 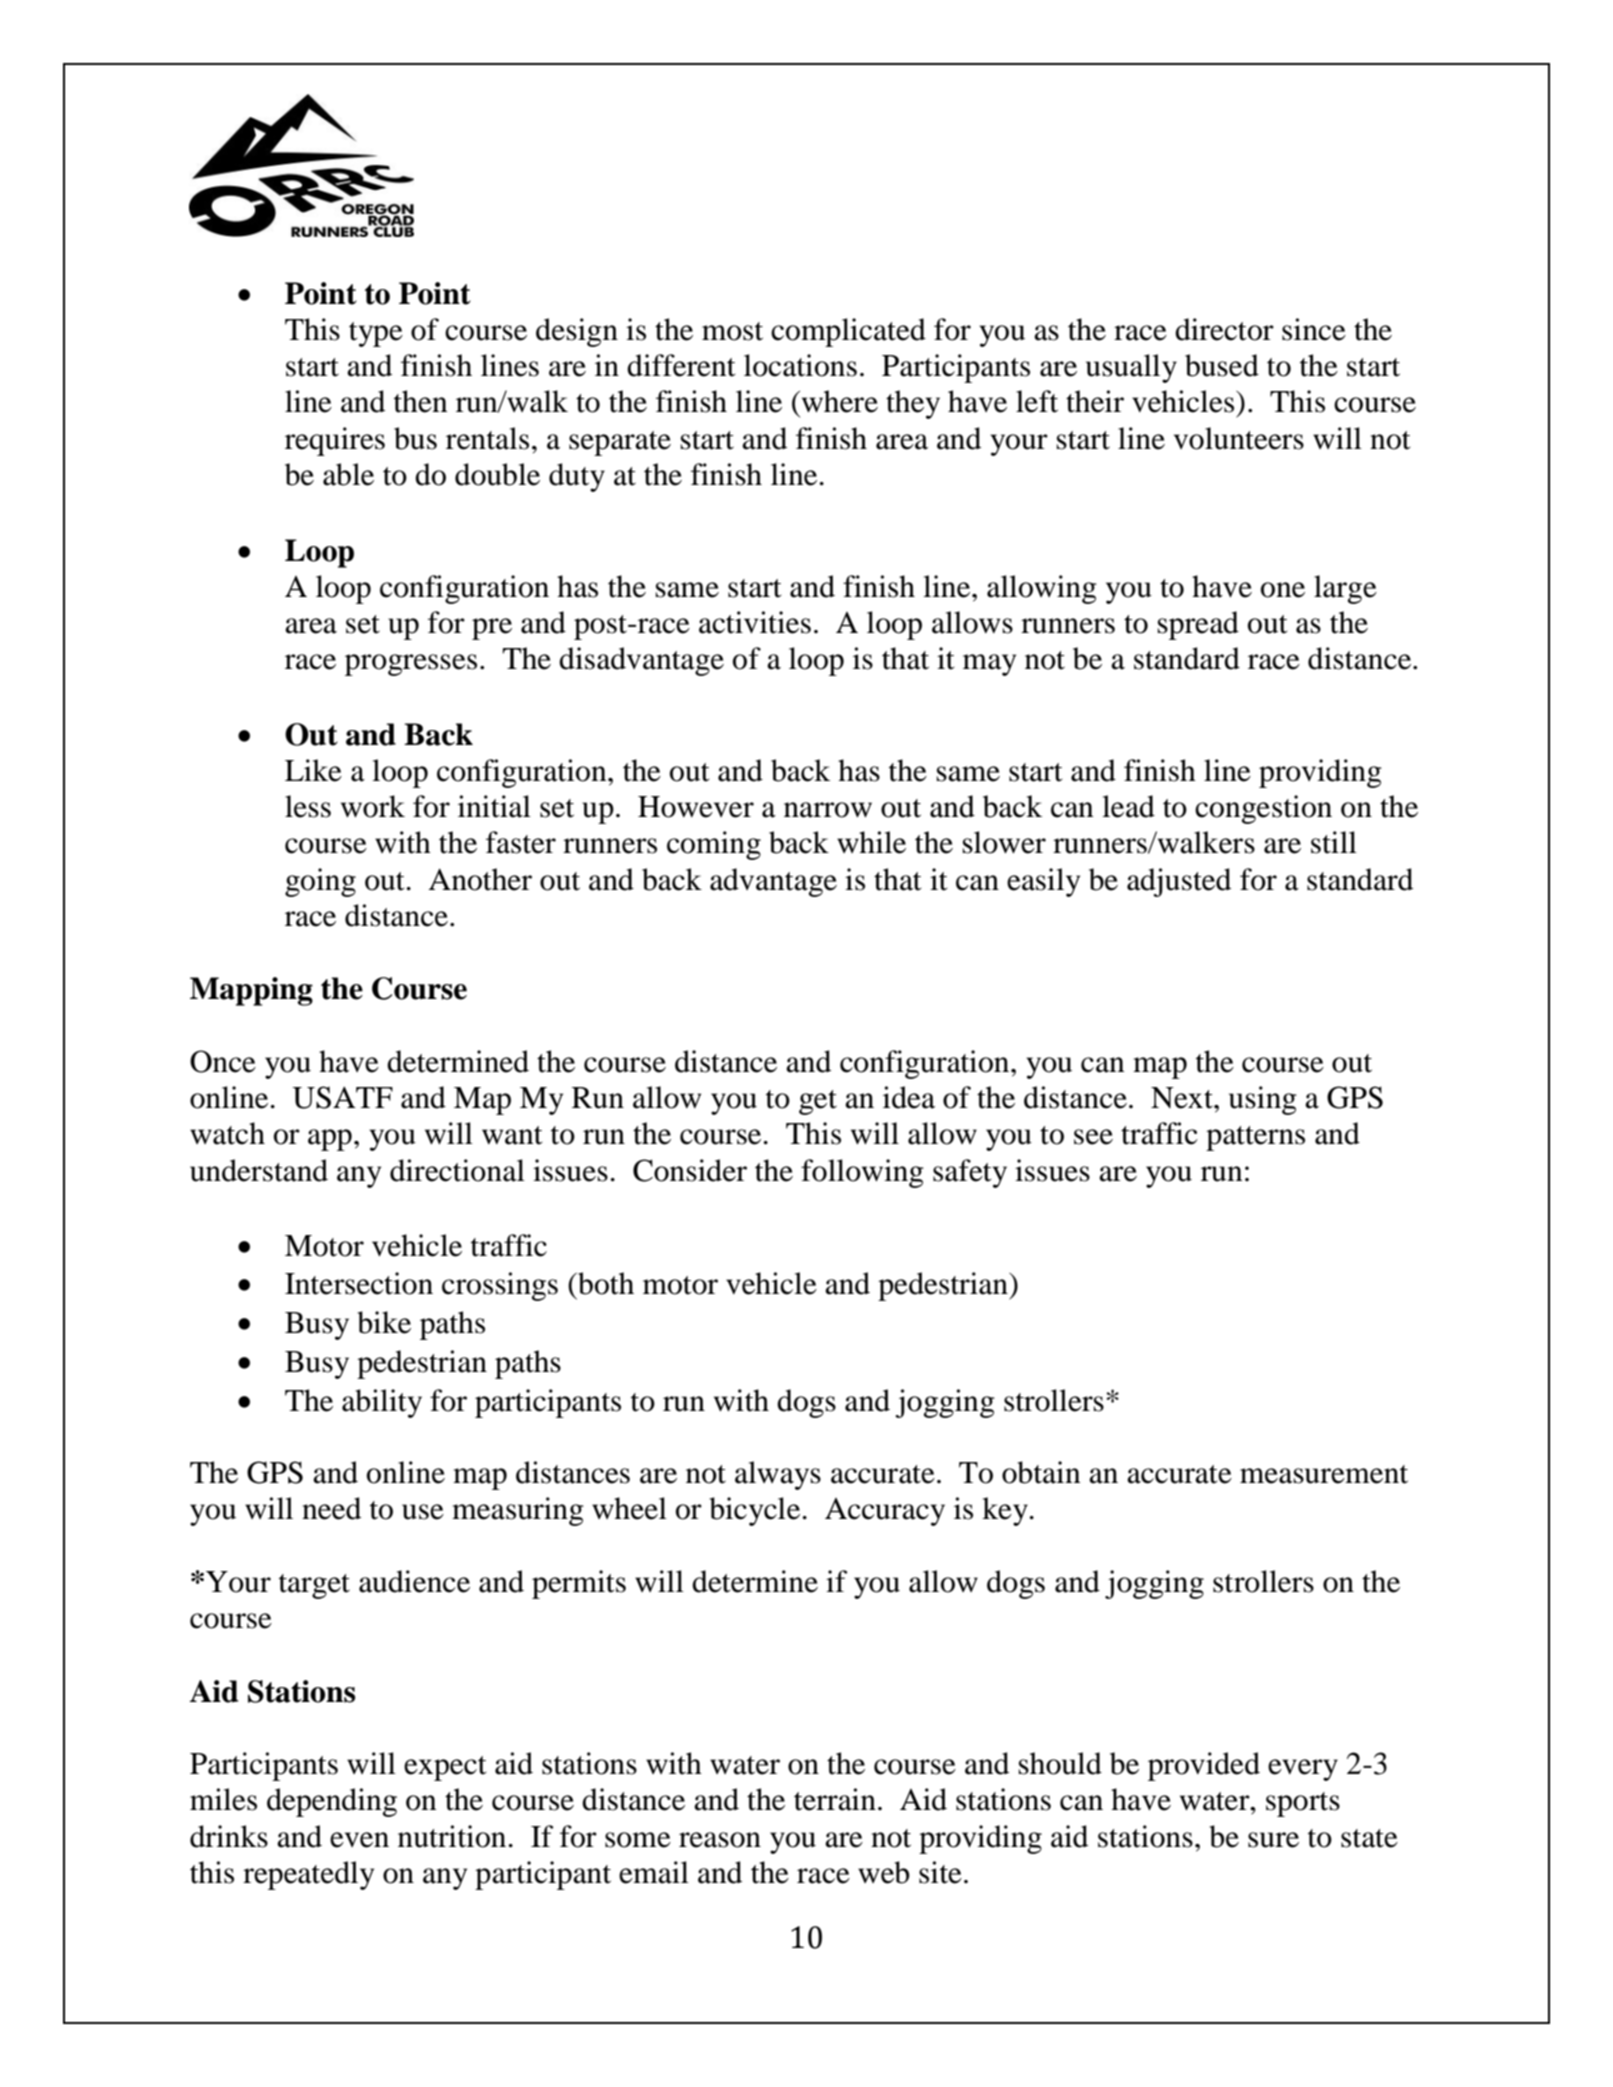 What do you see at coordinates (359, 1840) in the page?
I see `even` at bounding box center [359, 1840].
